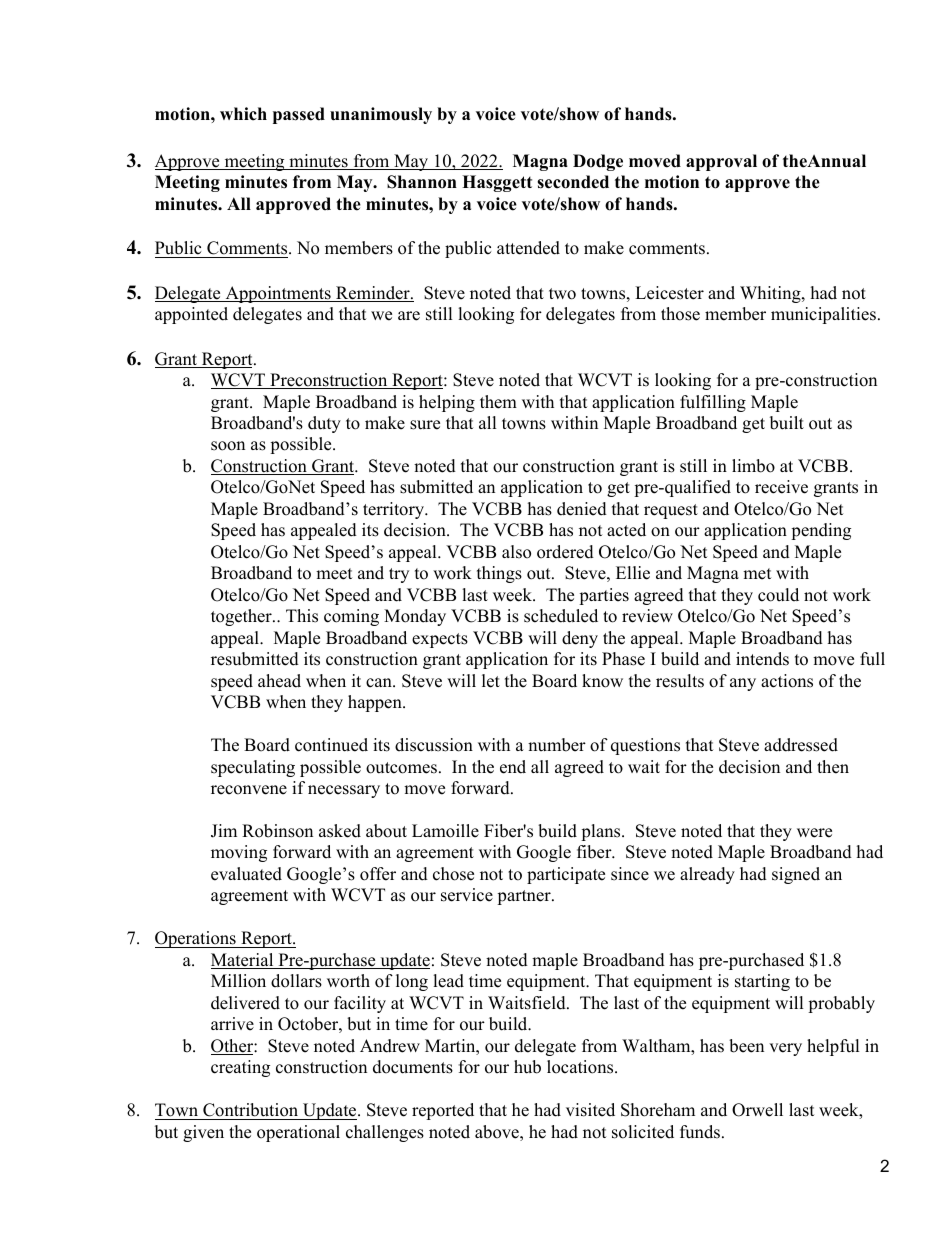 The image size is (952, 1233). I want to click on Contribution, so click(251, 1111).
